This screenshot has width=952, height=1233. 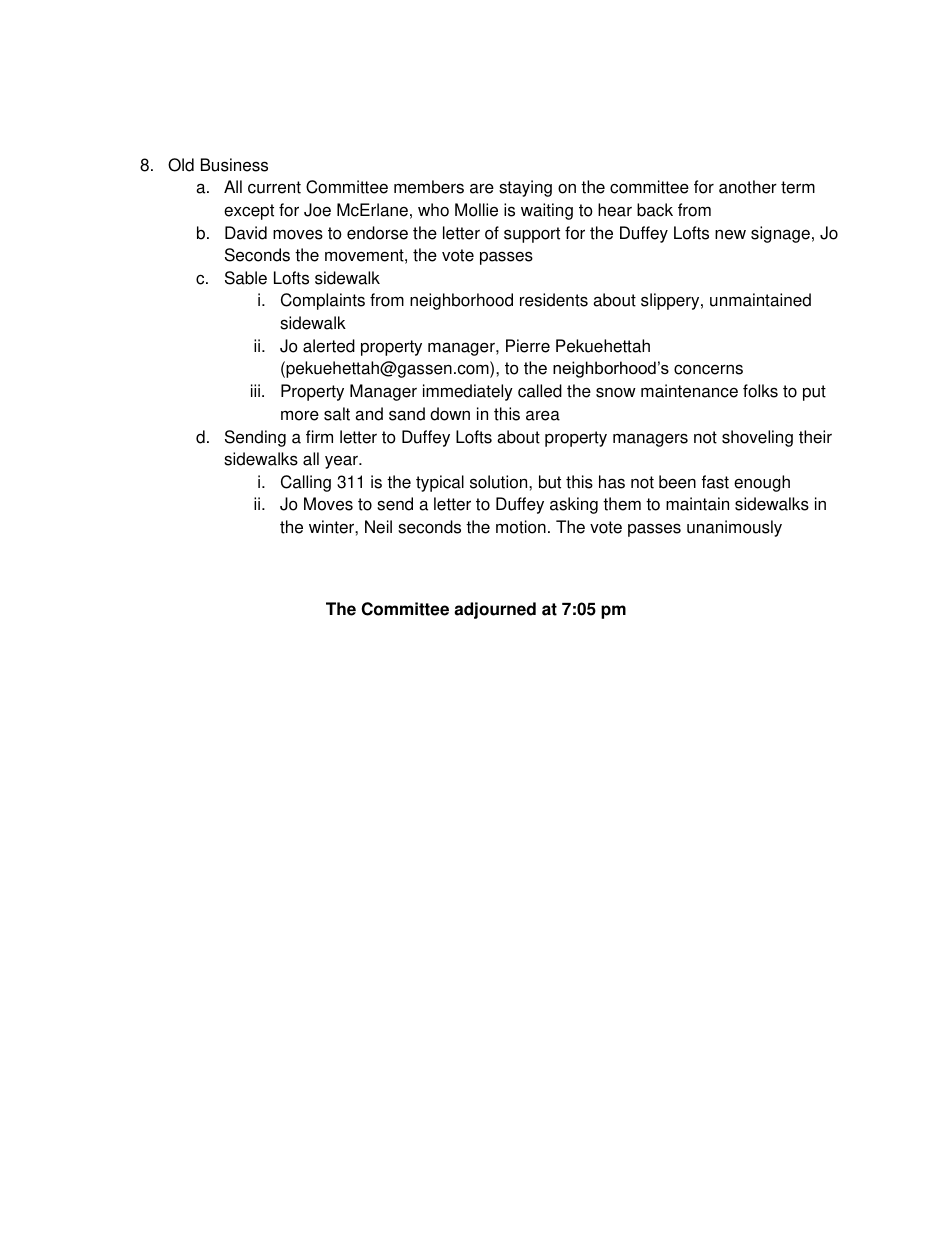 What do you see at coordinates (528, 346) in the screenshot?
I see `Pierre` at bounding box center [528, 346].
